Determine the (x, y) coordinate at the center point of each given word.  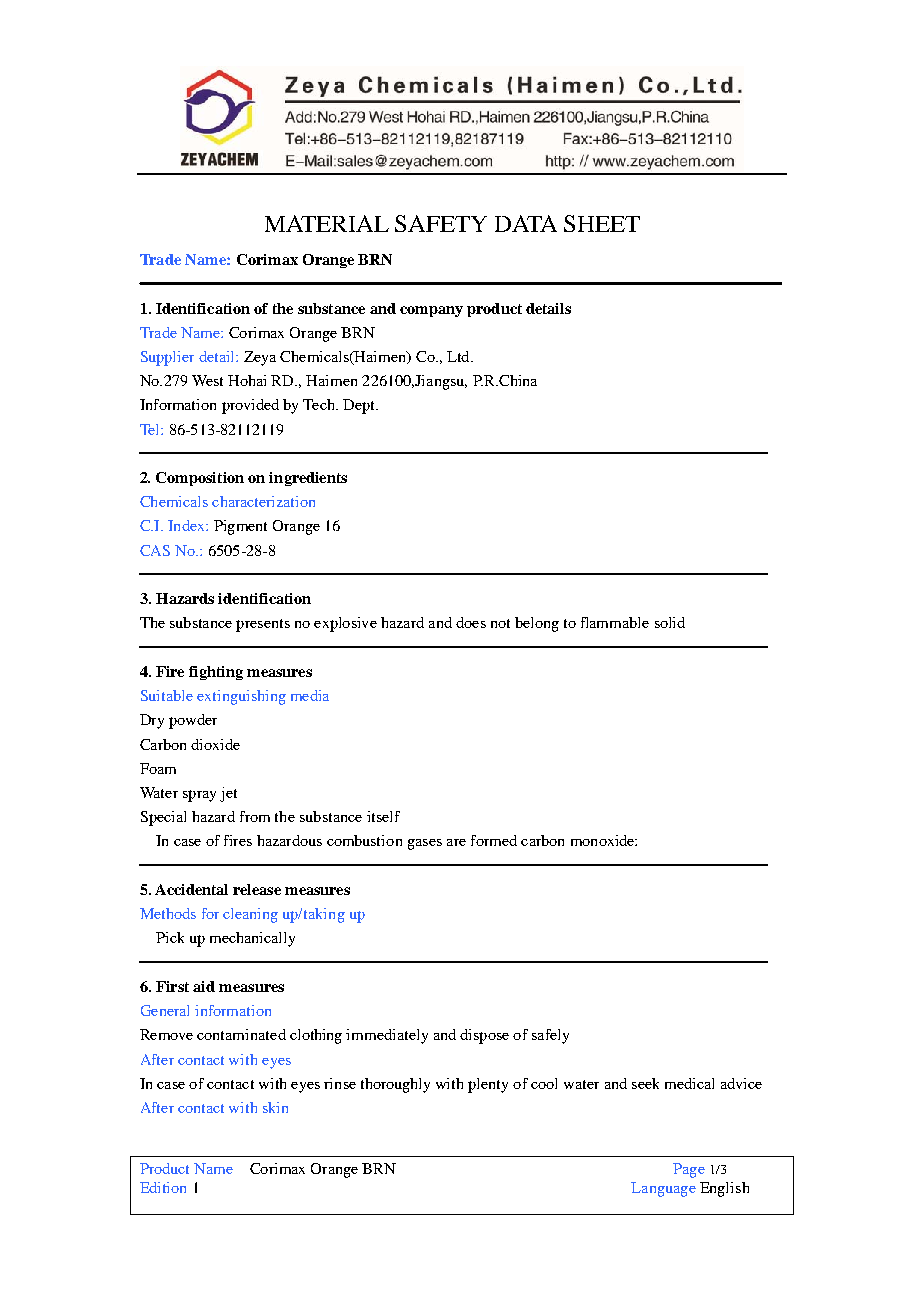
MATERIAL (327, 223)
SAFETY (441, 223)
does (471, 622)
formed (494, 840)
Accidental (191, 889)
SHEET (602, 223)
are (456, 842)
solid (670, 622)
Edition (163, 1187)
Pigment (240, 527)
